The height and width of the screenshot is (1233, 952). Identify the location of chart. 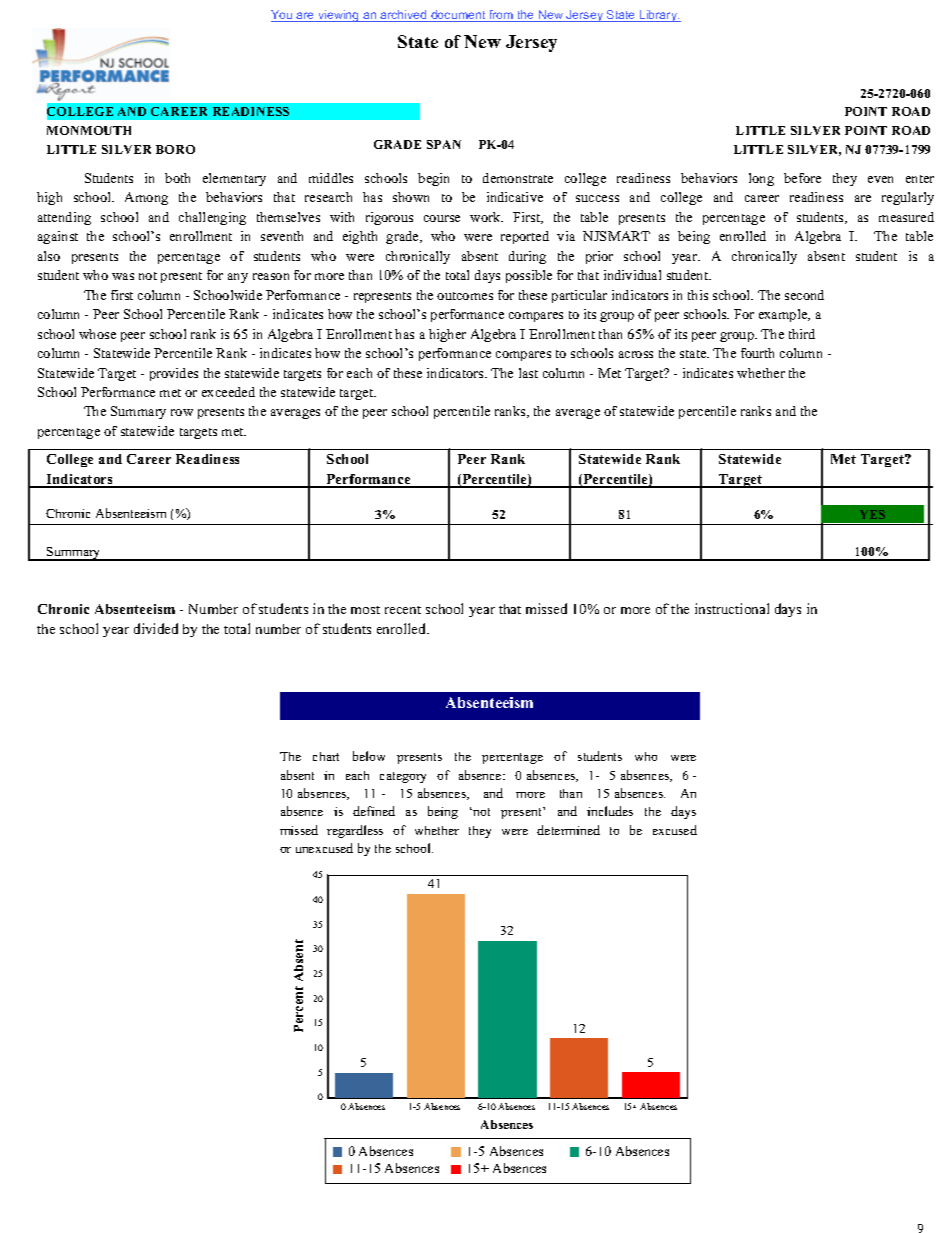
(326, 756).
